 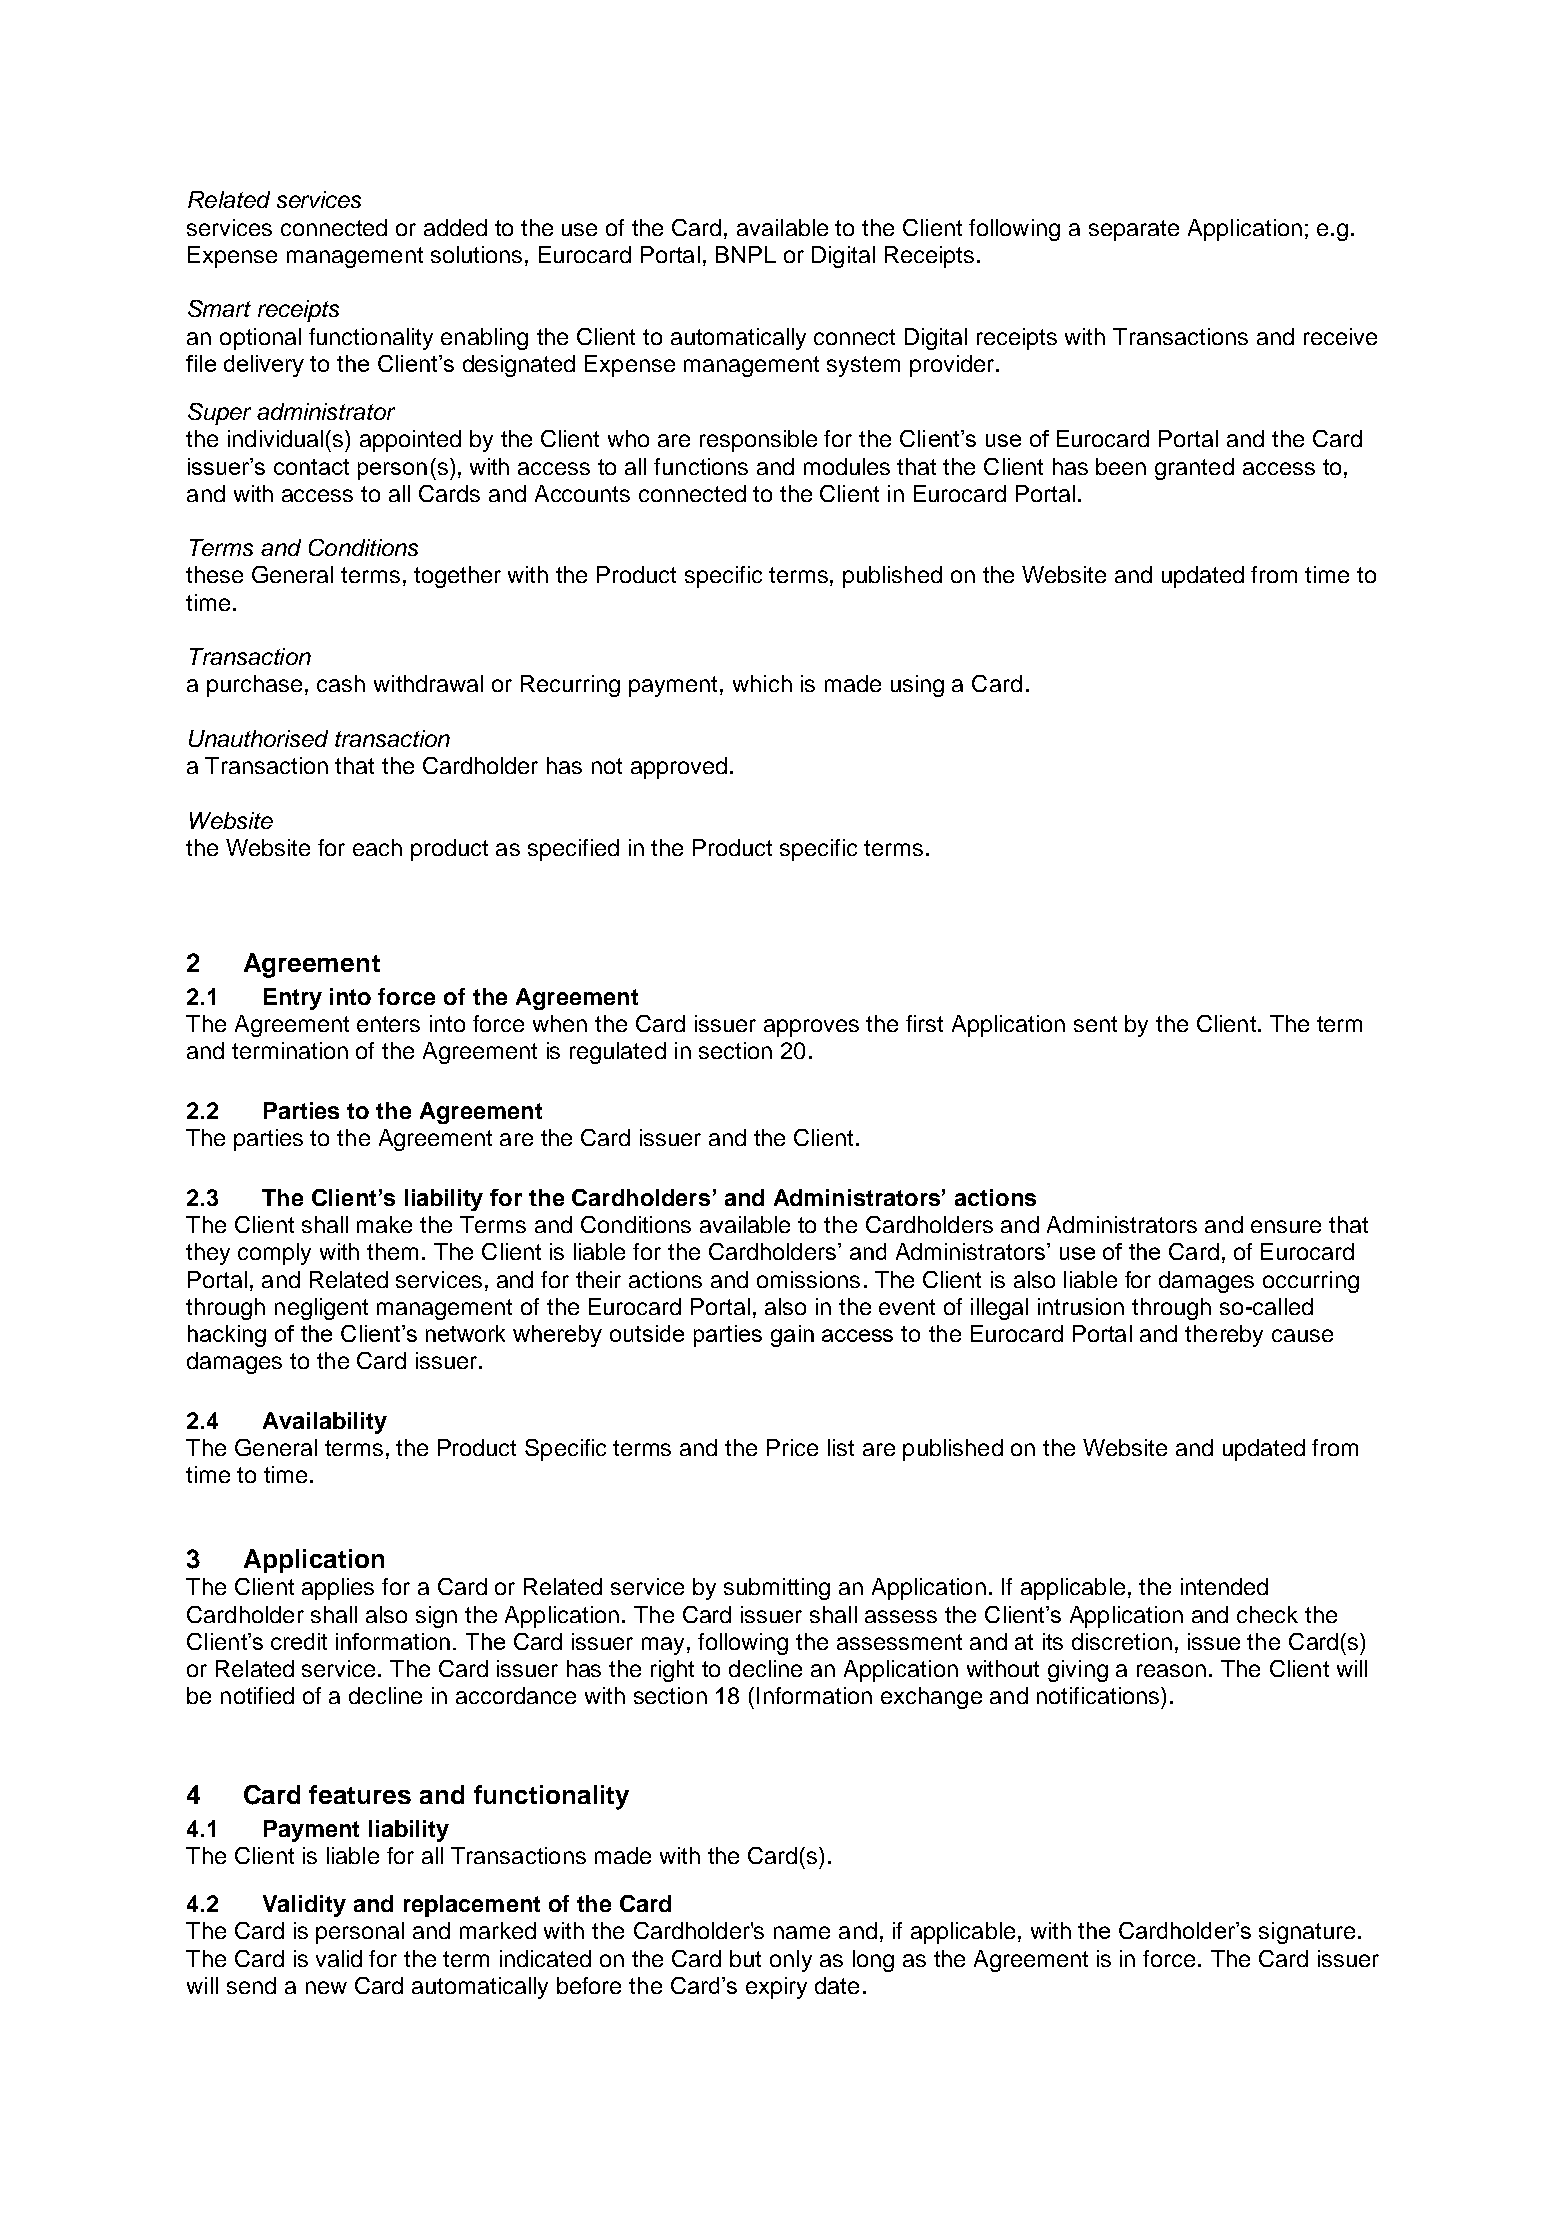 What do you see at coordinates (917, 686) in the screenshot?
I see `using` at bounding box center [917, 686].
